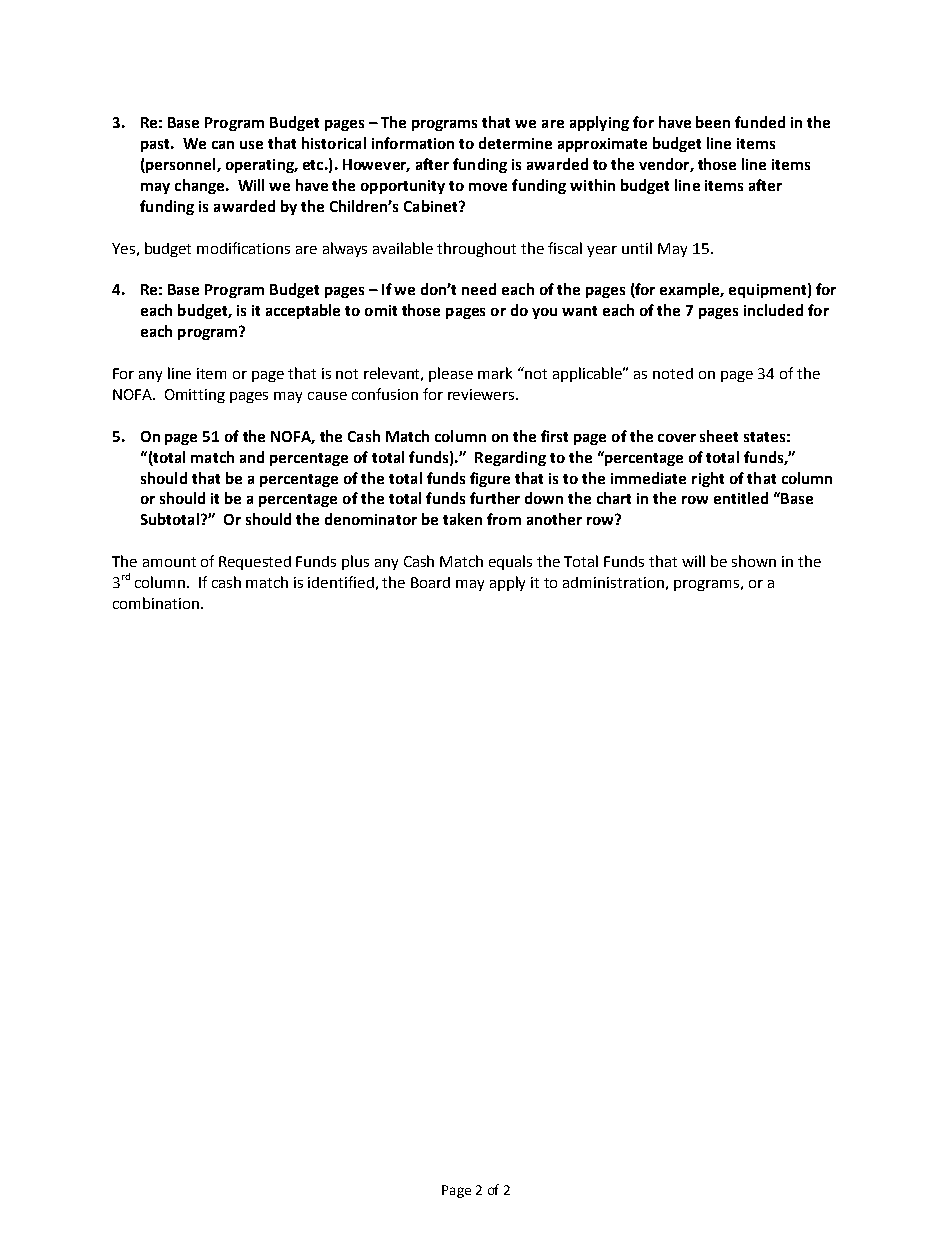 The height and width of the screenshot is (1233, 952). What do you see at coordinates (303, 311) in the screenshot?
I see `acceptable` at bounding box center [303, 311].
